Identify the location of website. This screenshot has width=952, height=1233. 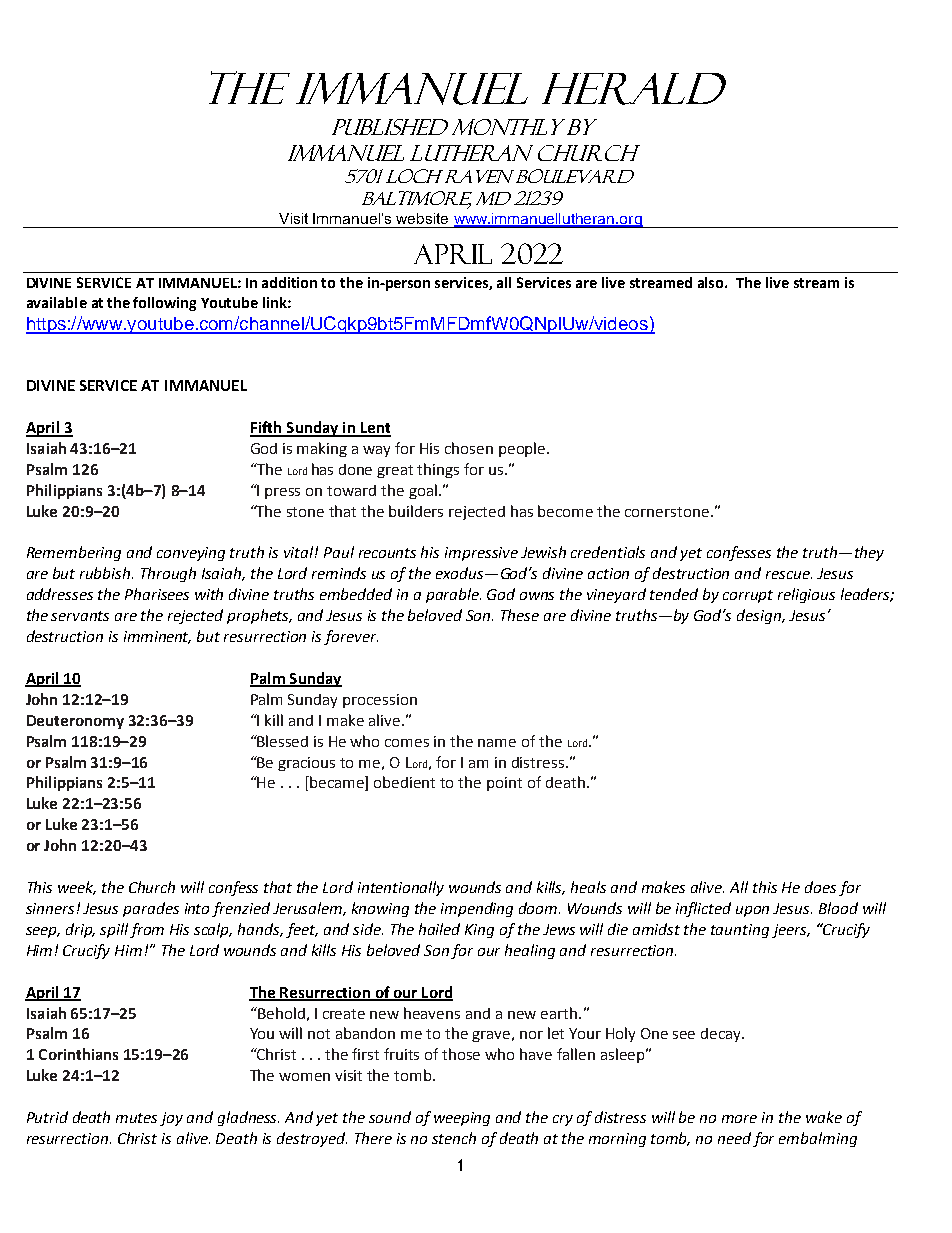
(422, 218).
